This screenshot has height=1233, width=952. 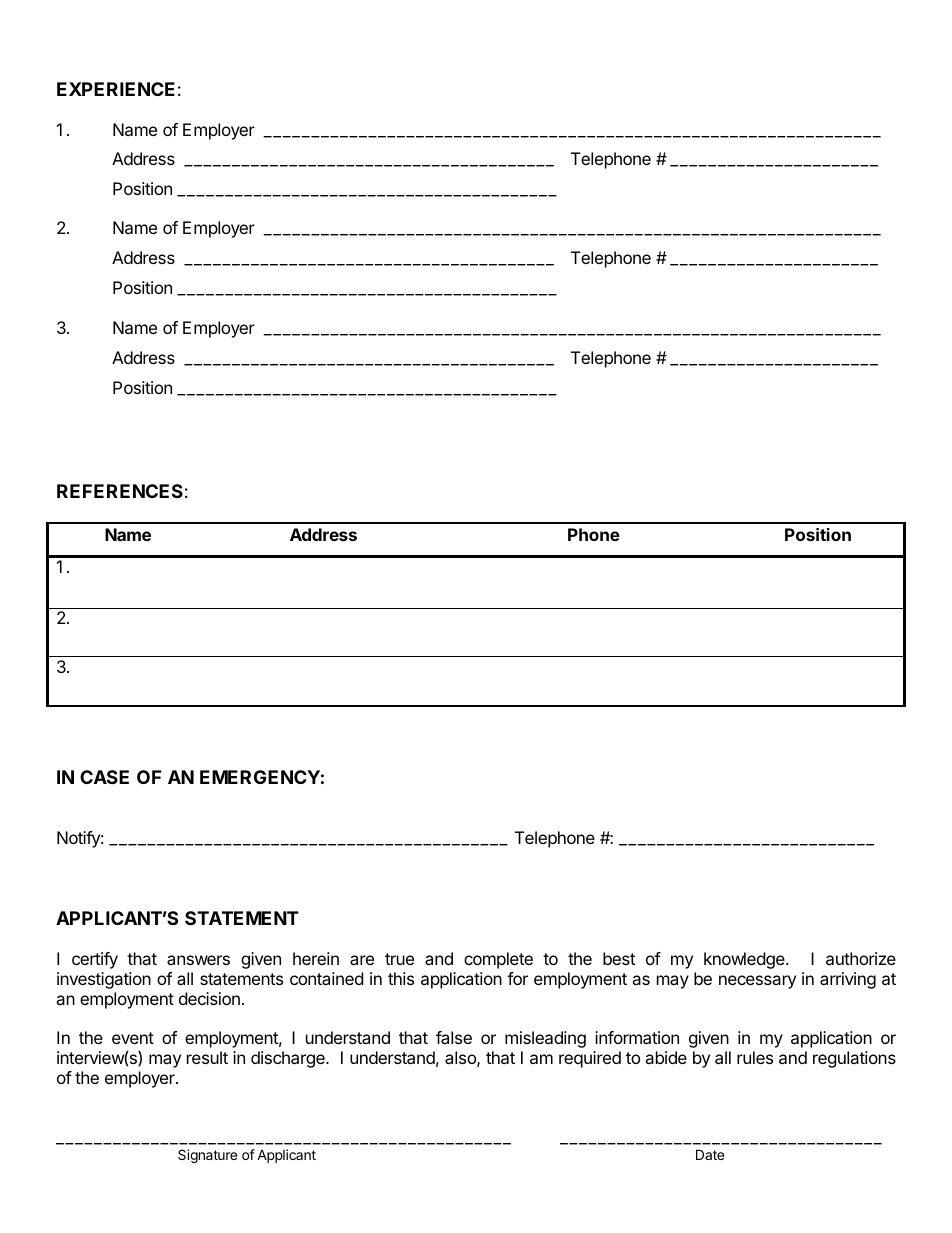 I want to click on Signature, so click(x=207, y=1156).
